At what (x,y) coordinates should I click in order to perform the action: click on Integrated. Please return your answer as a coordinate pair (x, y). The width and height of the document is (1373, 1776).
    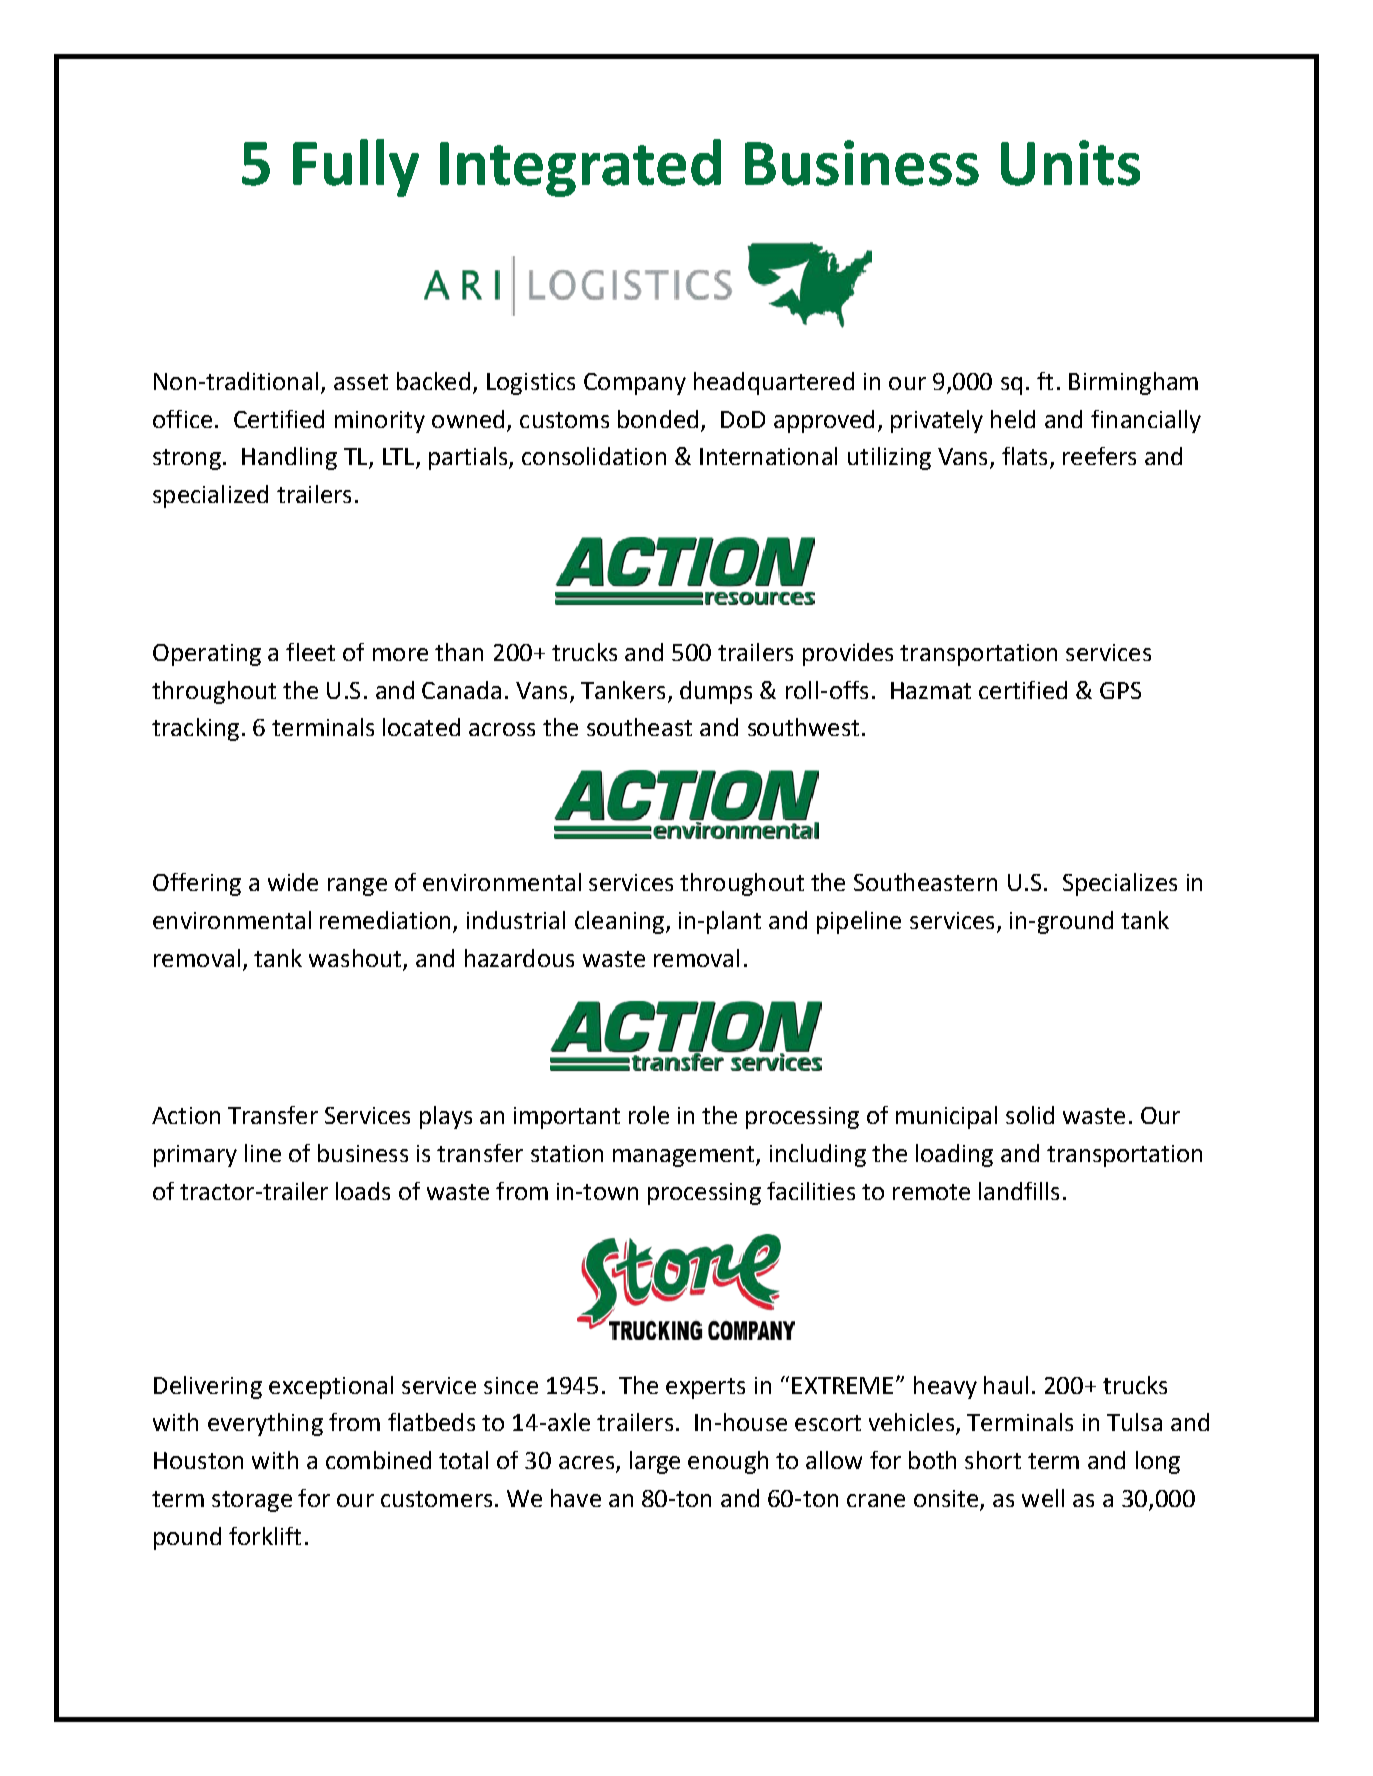
    Looking at the image, I should click on (580, 168).
